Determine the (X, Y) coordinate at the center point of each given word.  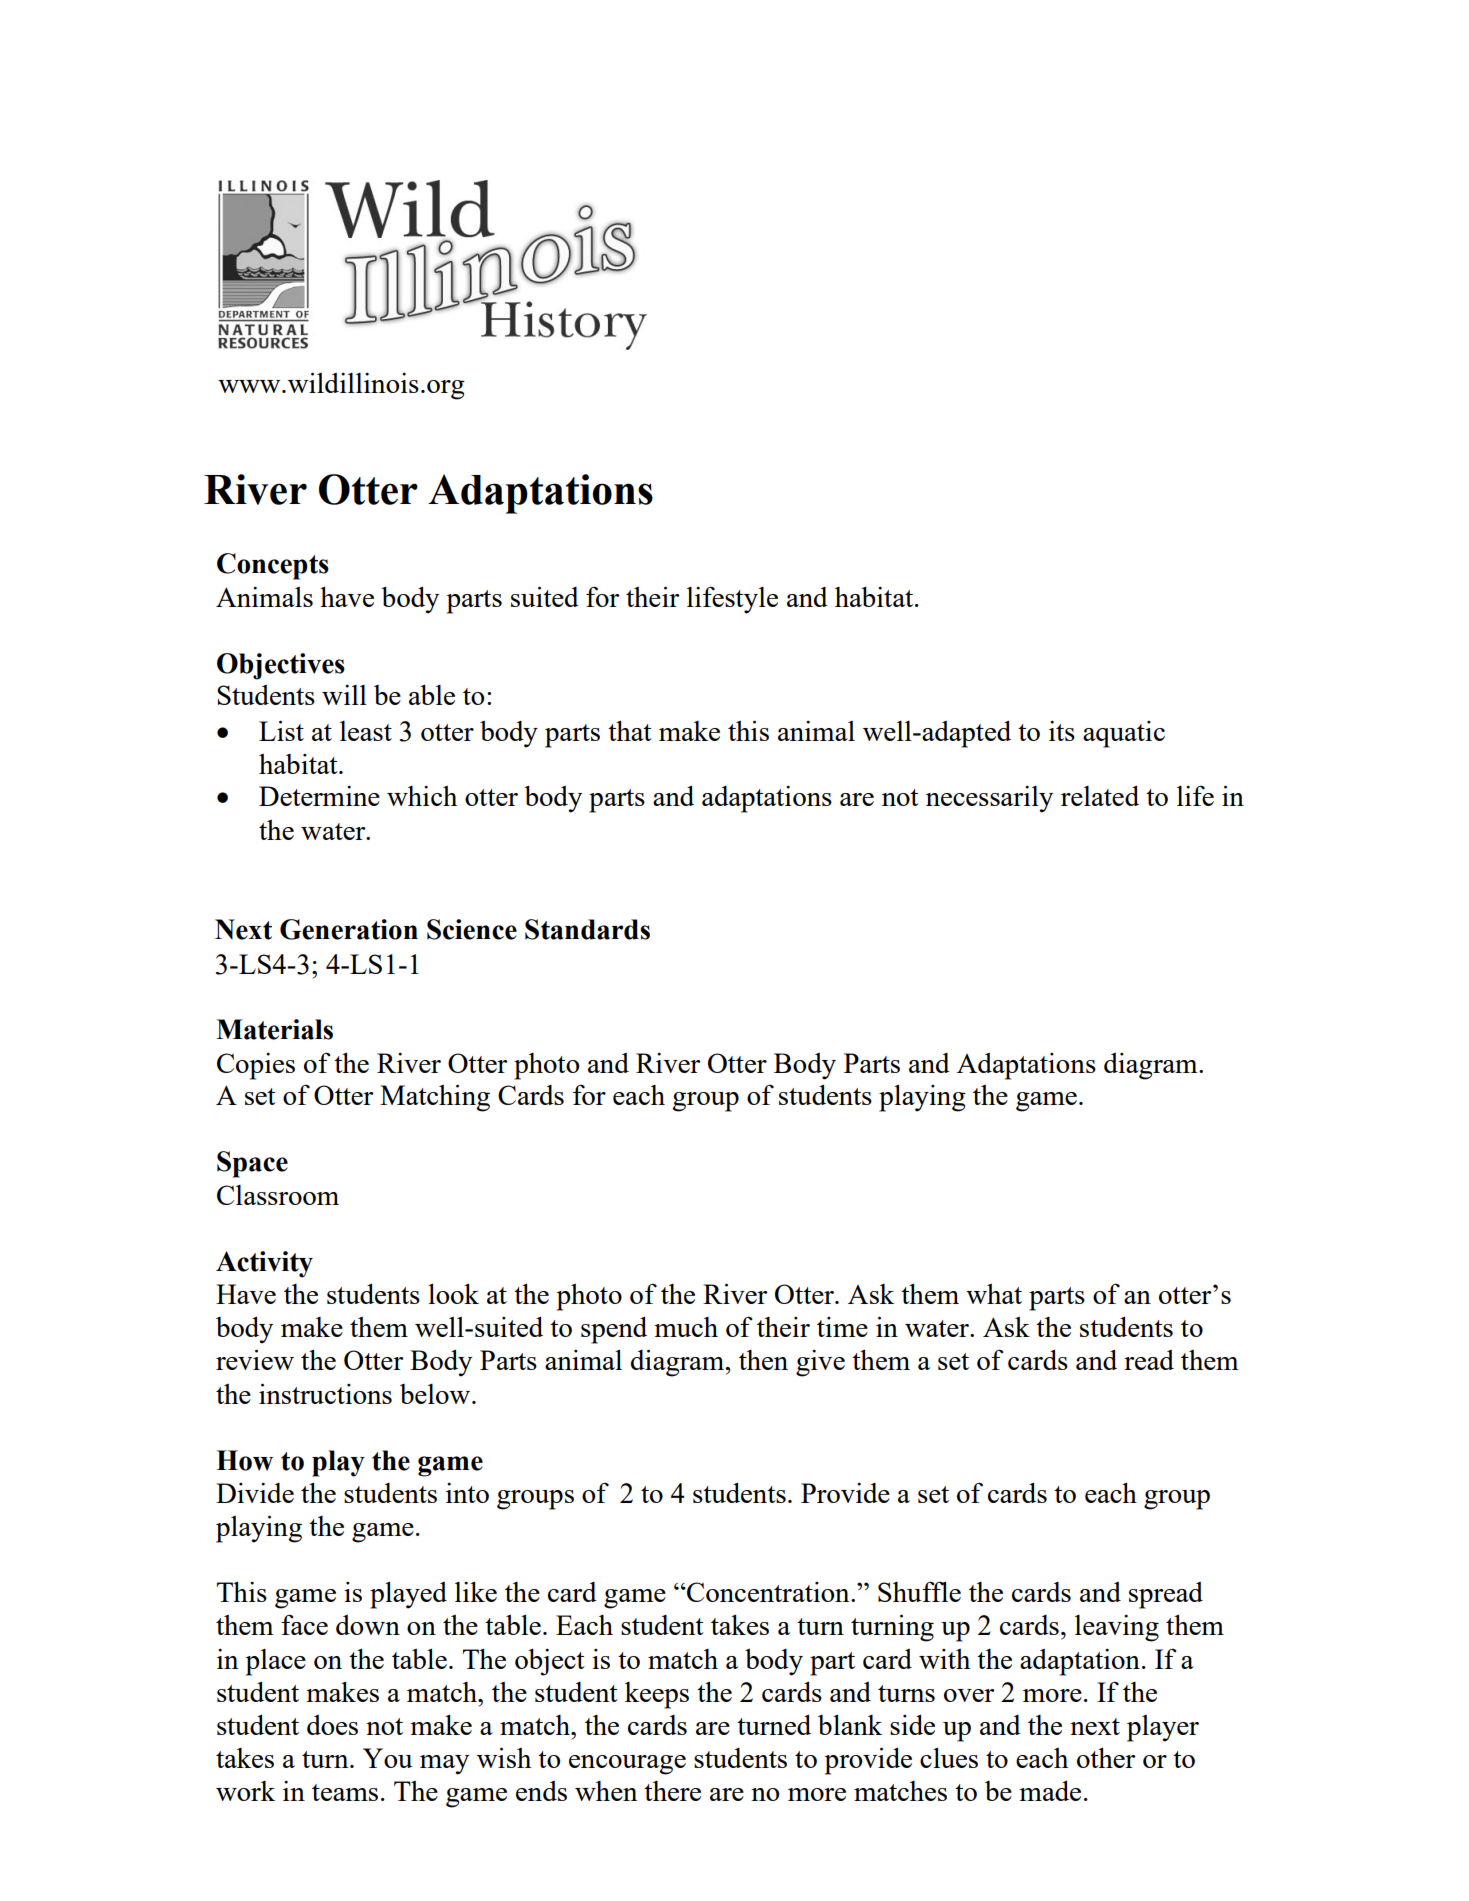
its (1062, 731)
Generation (349, 929)
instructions (325, 1393)
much (686, 1327)
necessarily (989, 799)
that (630, 730)
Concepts (273, 566)
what (994, 1294)
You (387, 1758)
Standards (587, 929)
